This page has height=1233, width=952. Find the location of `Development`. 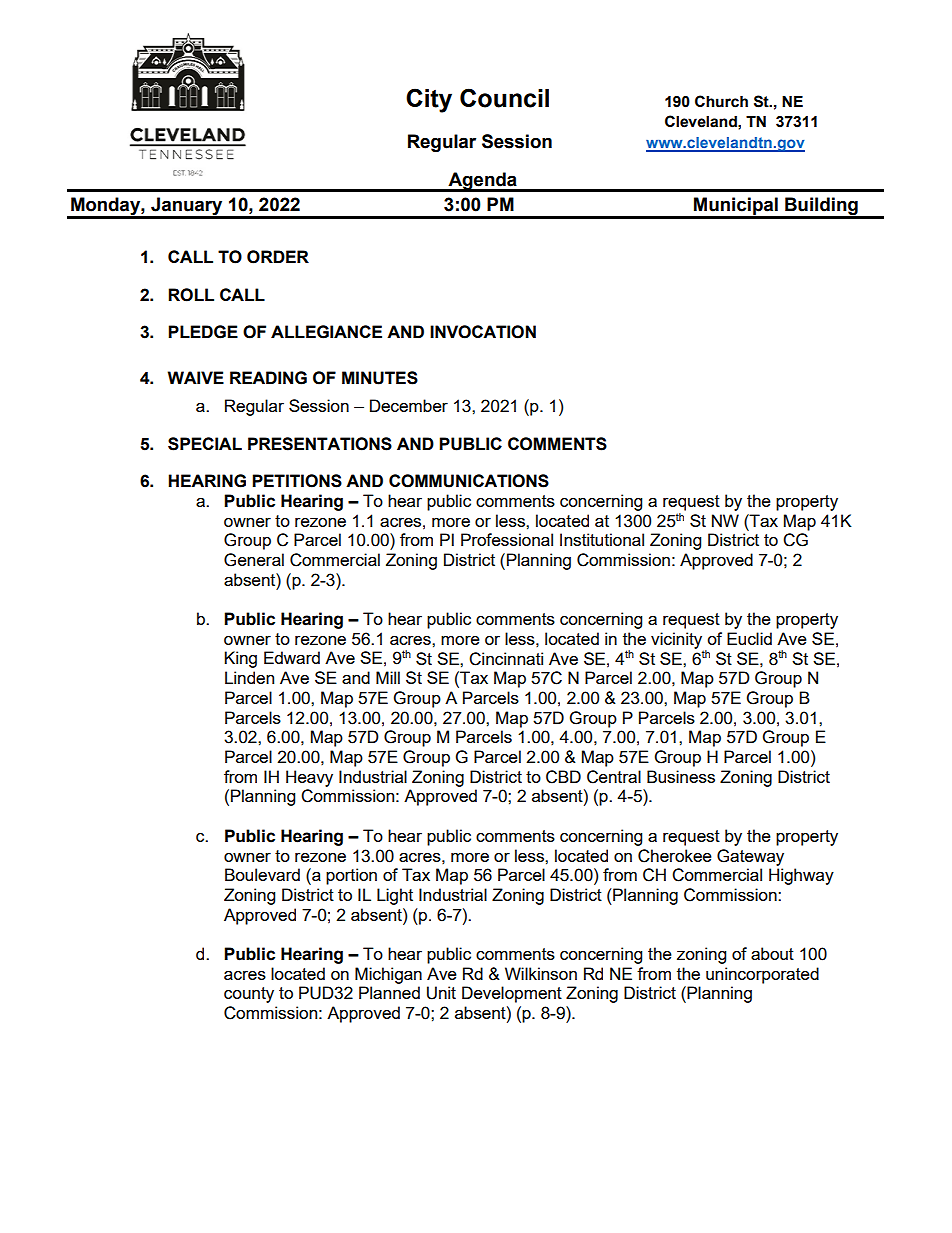

Development is located at coordinates (512, 994).
